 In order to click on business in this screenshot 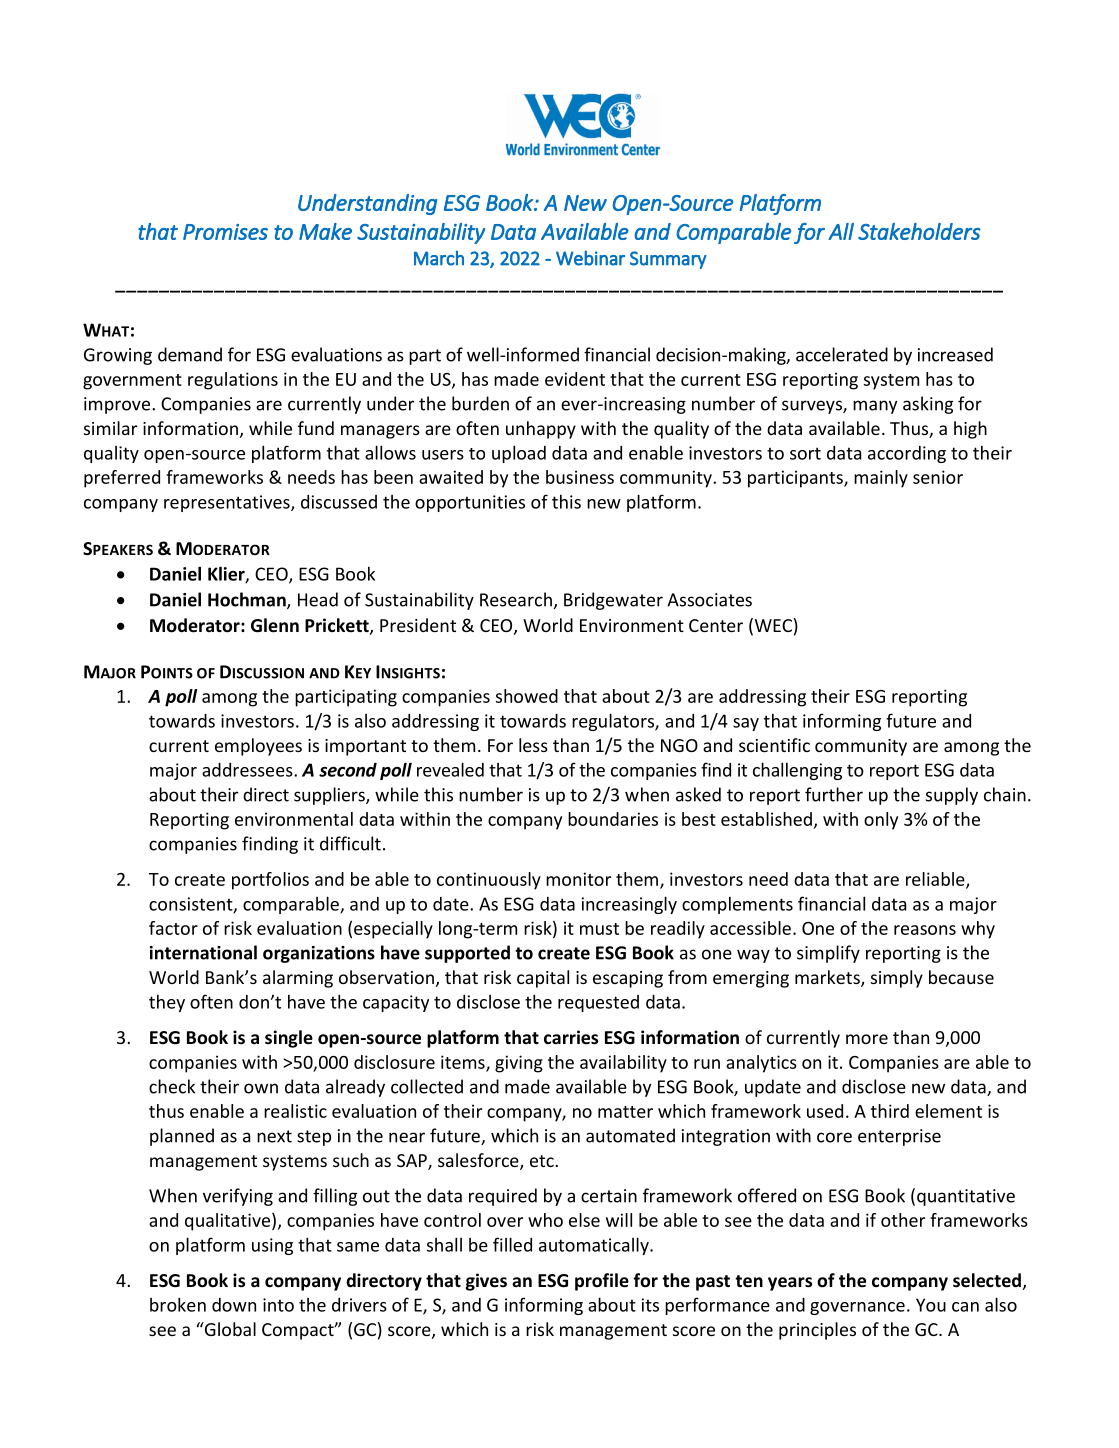, I will do `click(580, 477)`.
